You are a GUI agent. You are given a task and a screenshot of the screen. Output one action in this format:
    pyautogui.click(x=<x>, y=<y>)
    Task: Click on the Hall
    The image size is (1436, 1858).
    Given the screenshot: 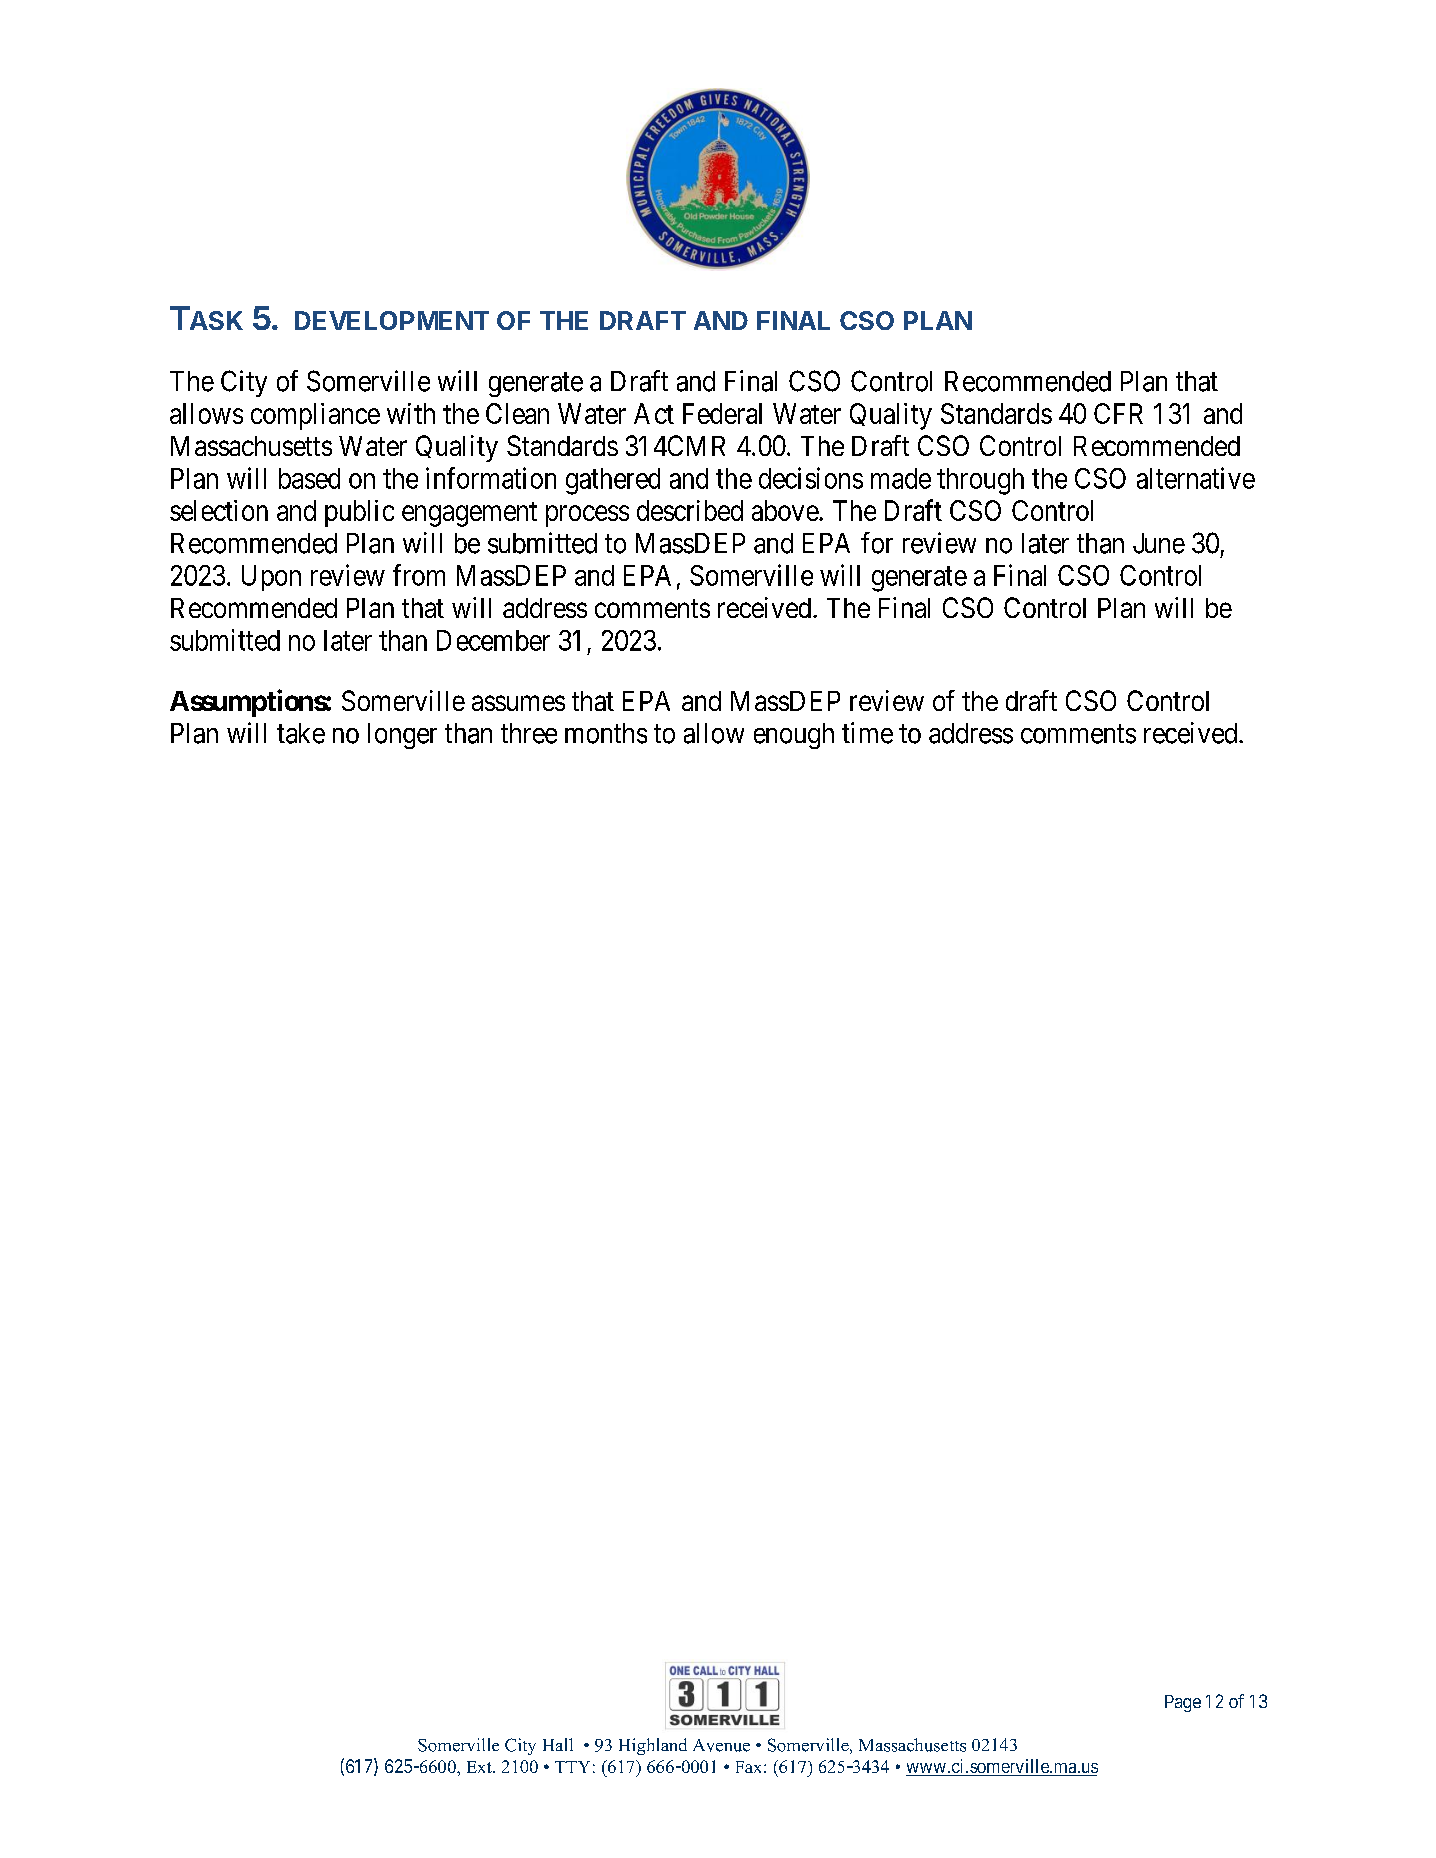 What is the action you would take?
    pyautogui.click(x=558, y=1744)
